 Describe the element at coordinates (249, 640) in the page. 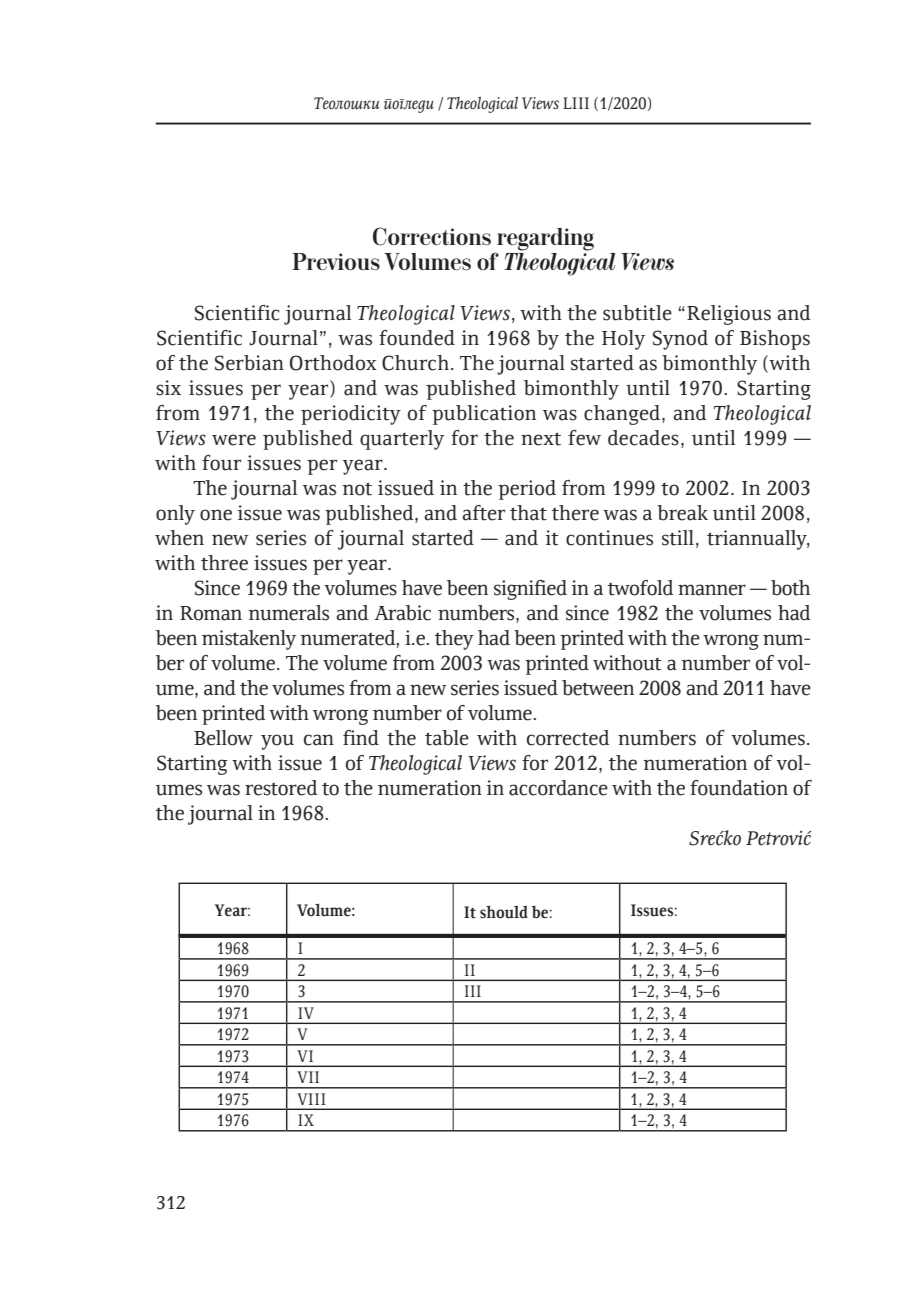

I see `mistakenly` at that location.
